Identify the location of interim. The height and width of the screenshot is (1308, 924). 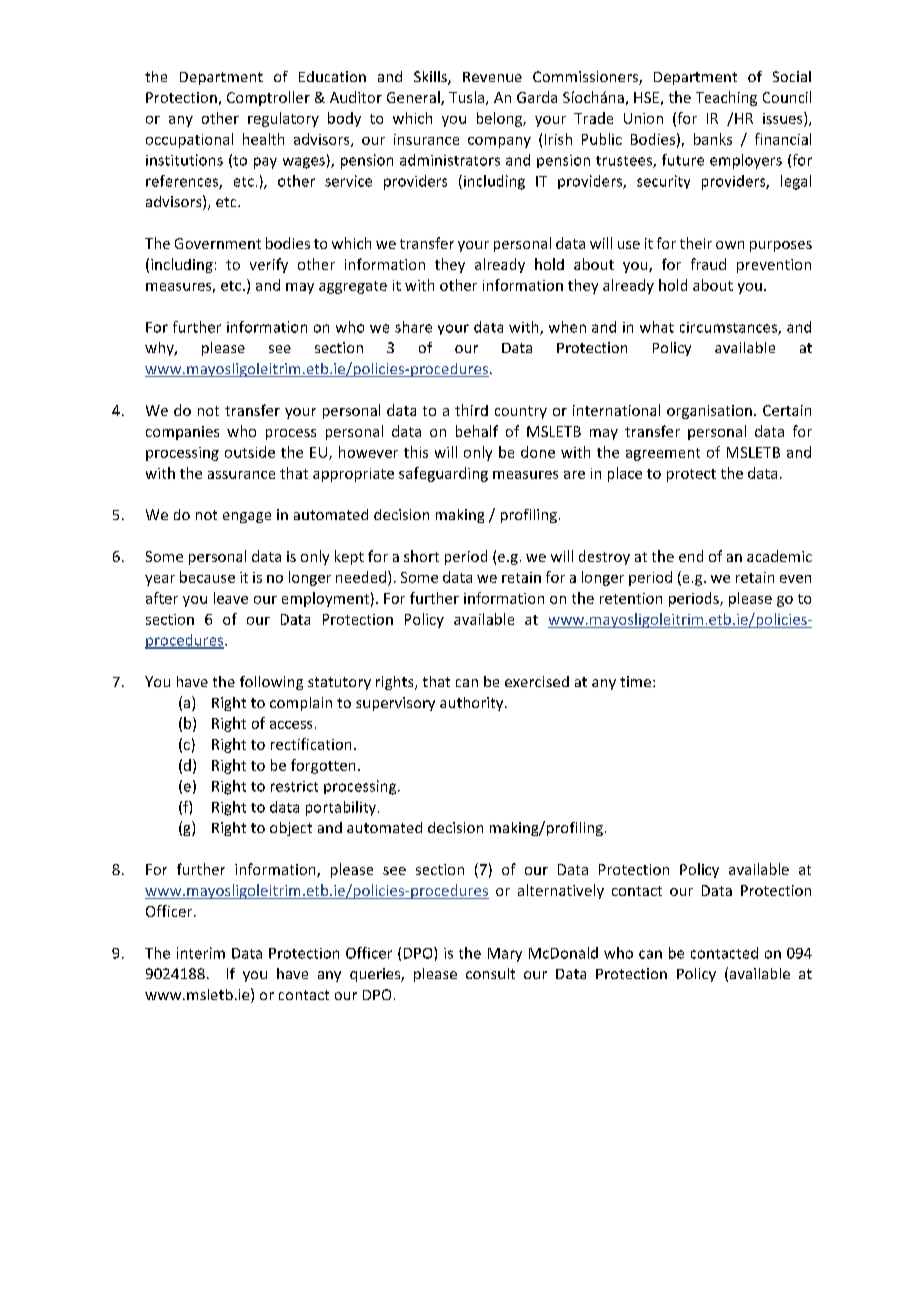
(201, 953).
